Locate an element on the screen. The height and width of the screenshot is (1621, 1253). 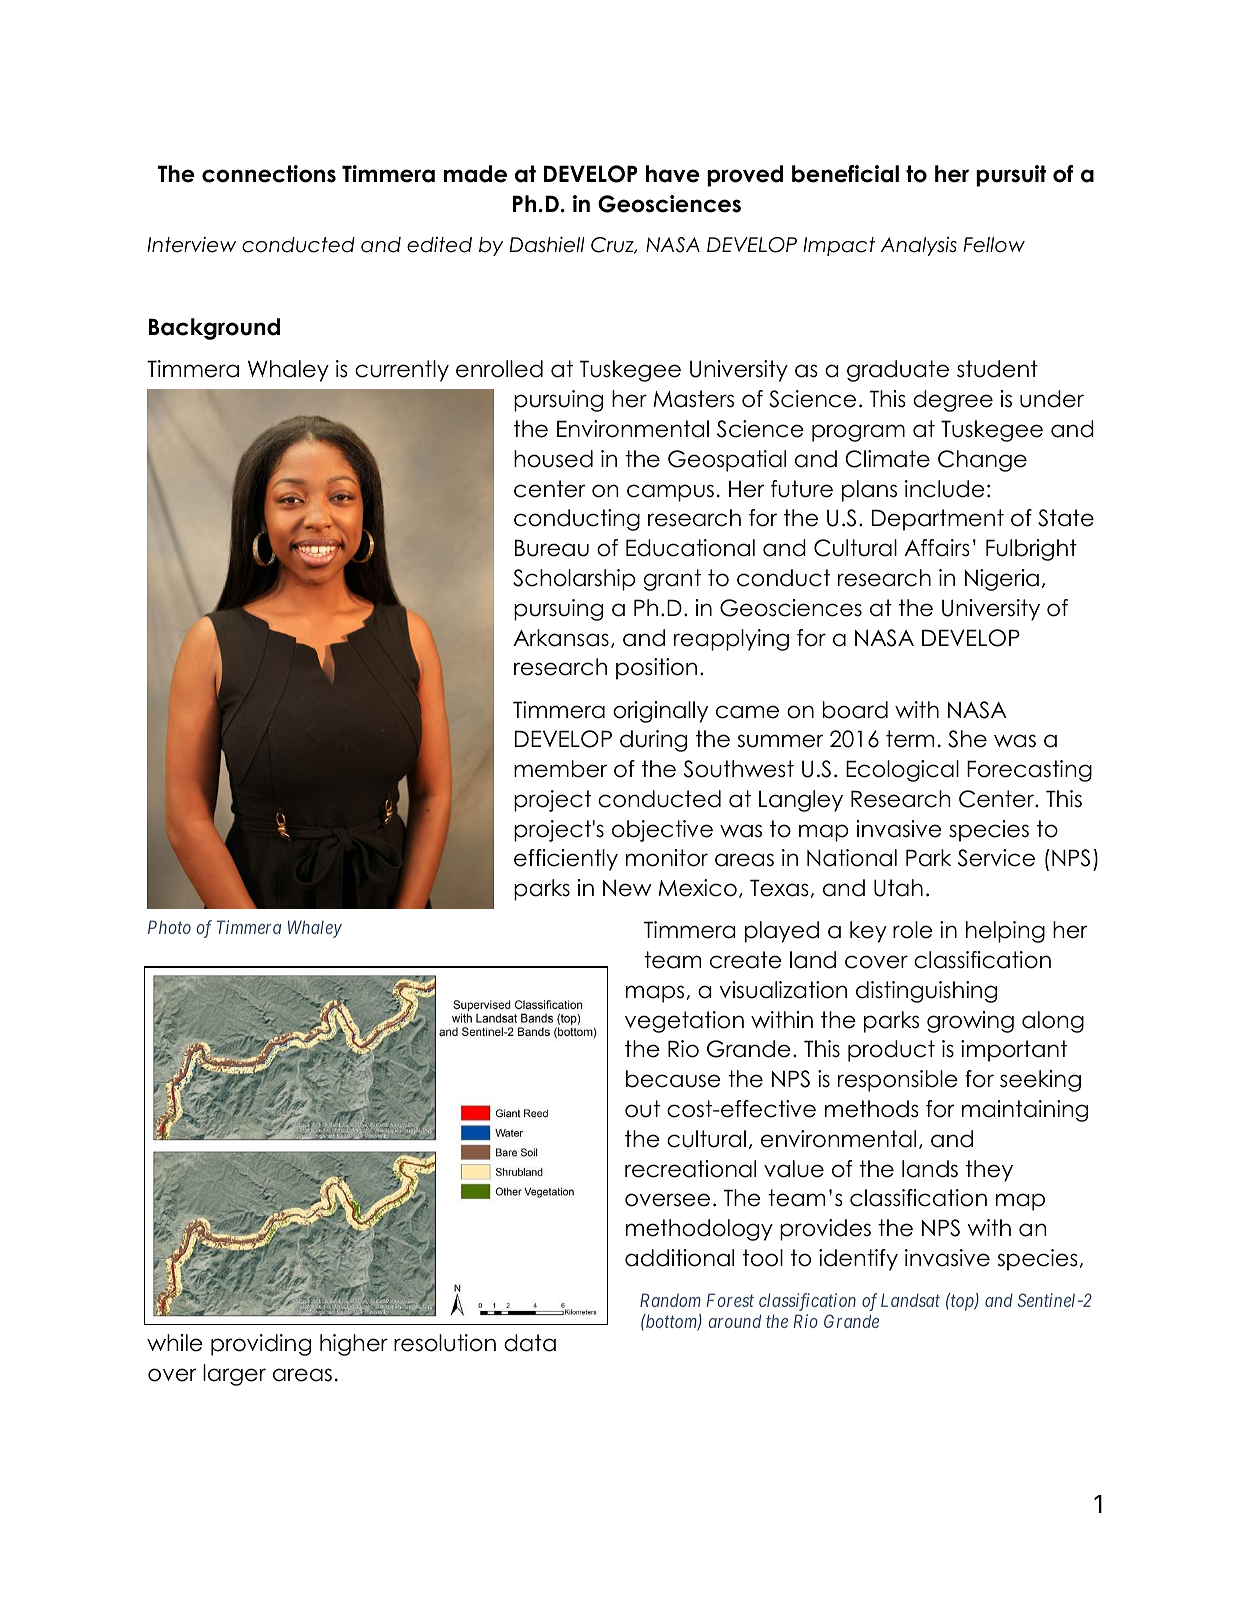
Photo is located at coordinates (169, 927).
